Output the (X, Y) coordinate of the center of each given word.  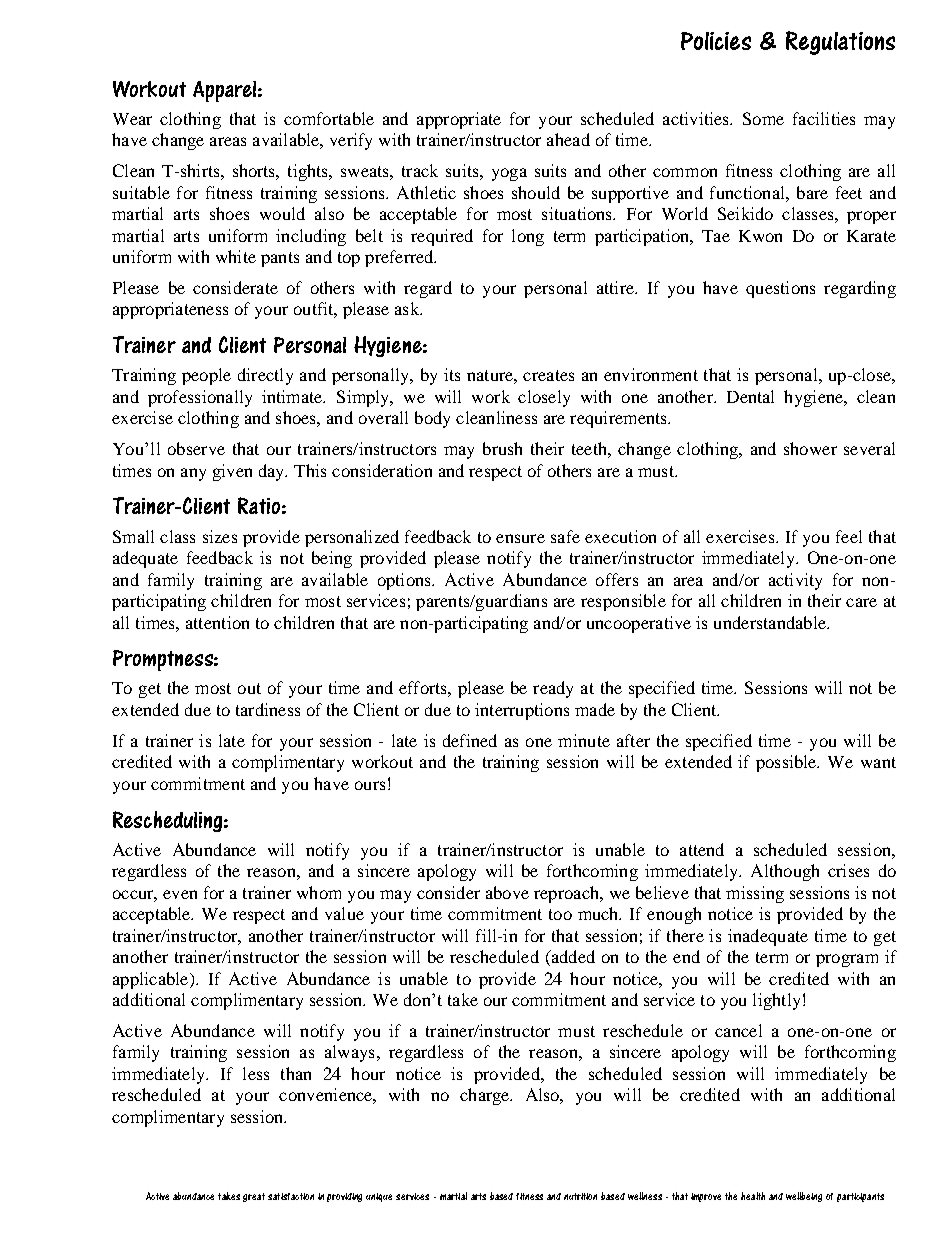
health (753, 1196)
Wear (132, 119)
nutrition (580, 1196)
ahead (568, 139)
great (254, 1197)
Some (763, 118)
